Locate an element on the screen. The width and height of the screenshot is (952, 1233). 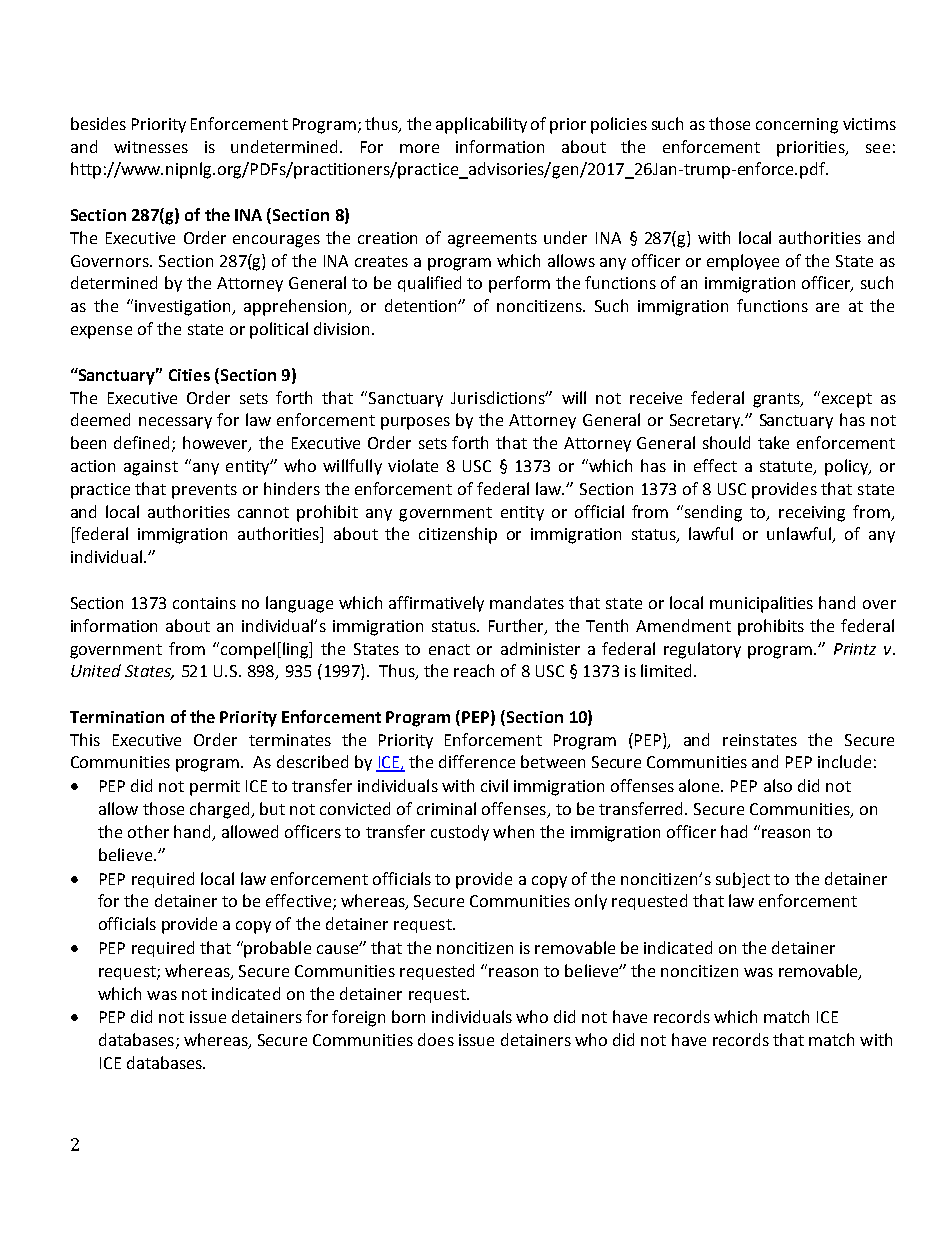
probable is located at coordinates (277, 949).
